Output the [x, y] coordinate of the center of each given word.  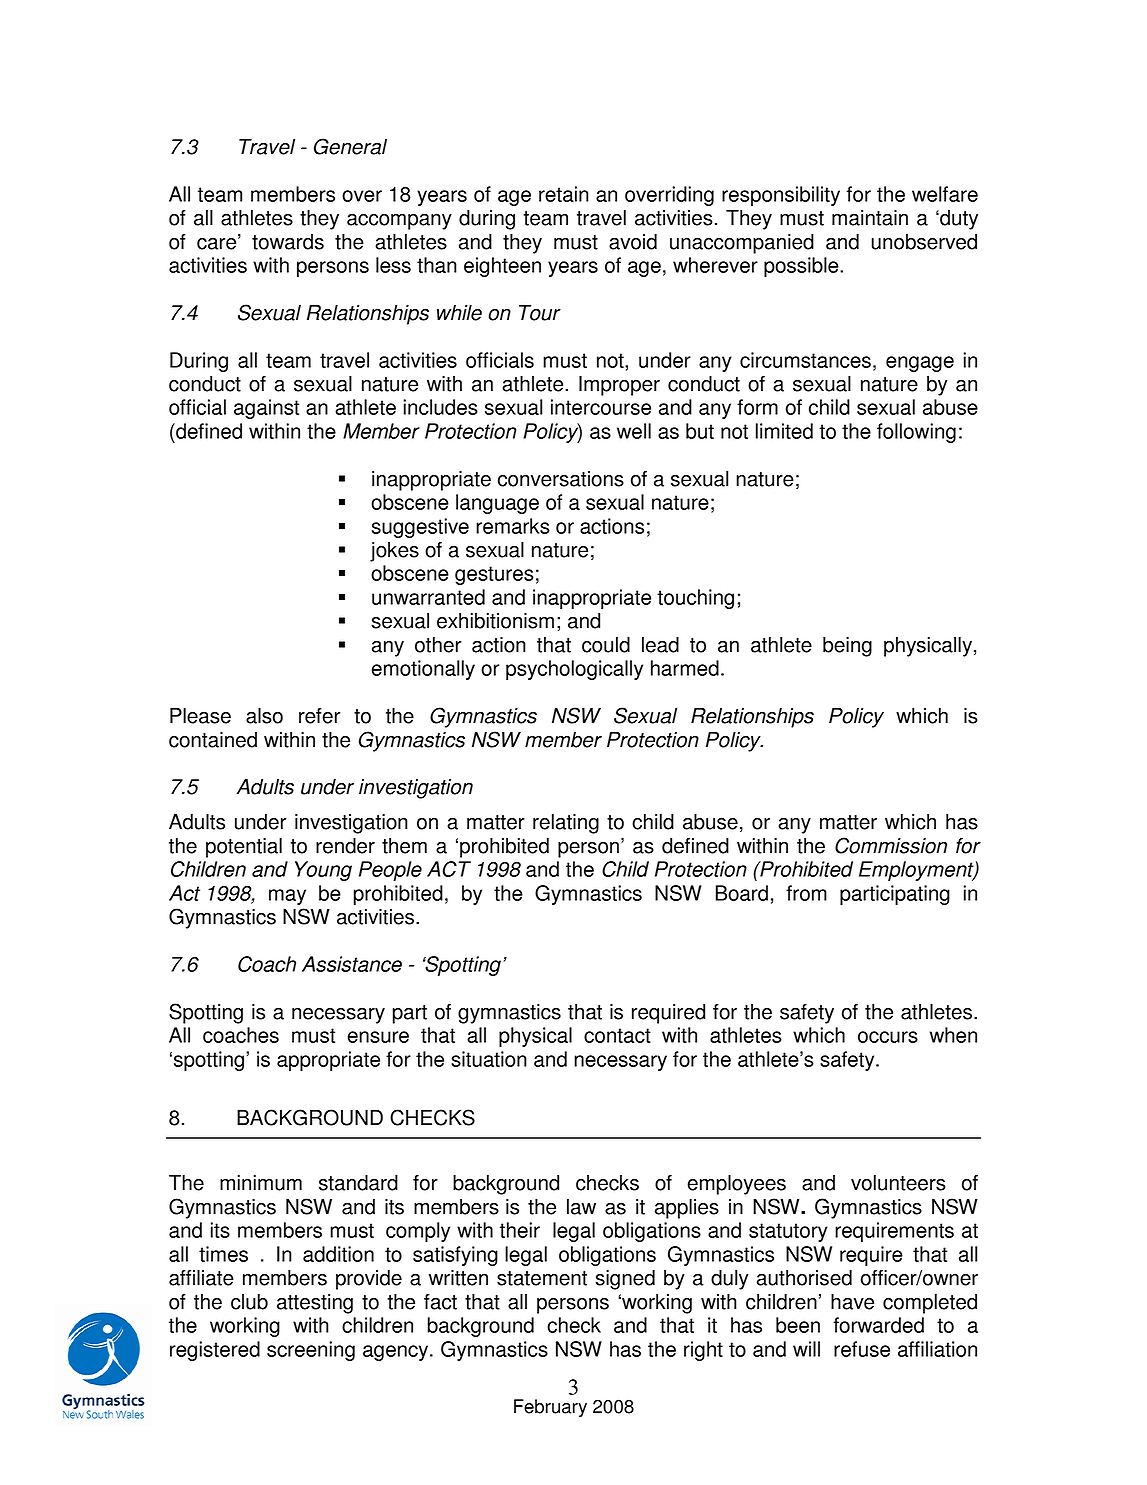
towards [288, 242]
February [550, 1408]
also [264, 716]
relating [566, 824]
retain [564, 194]
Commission [891, 845]
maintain [870, 218]
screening [311, 1351]
